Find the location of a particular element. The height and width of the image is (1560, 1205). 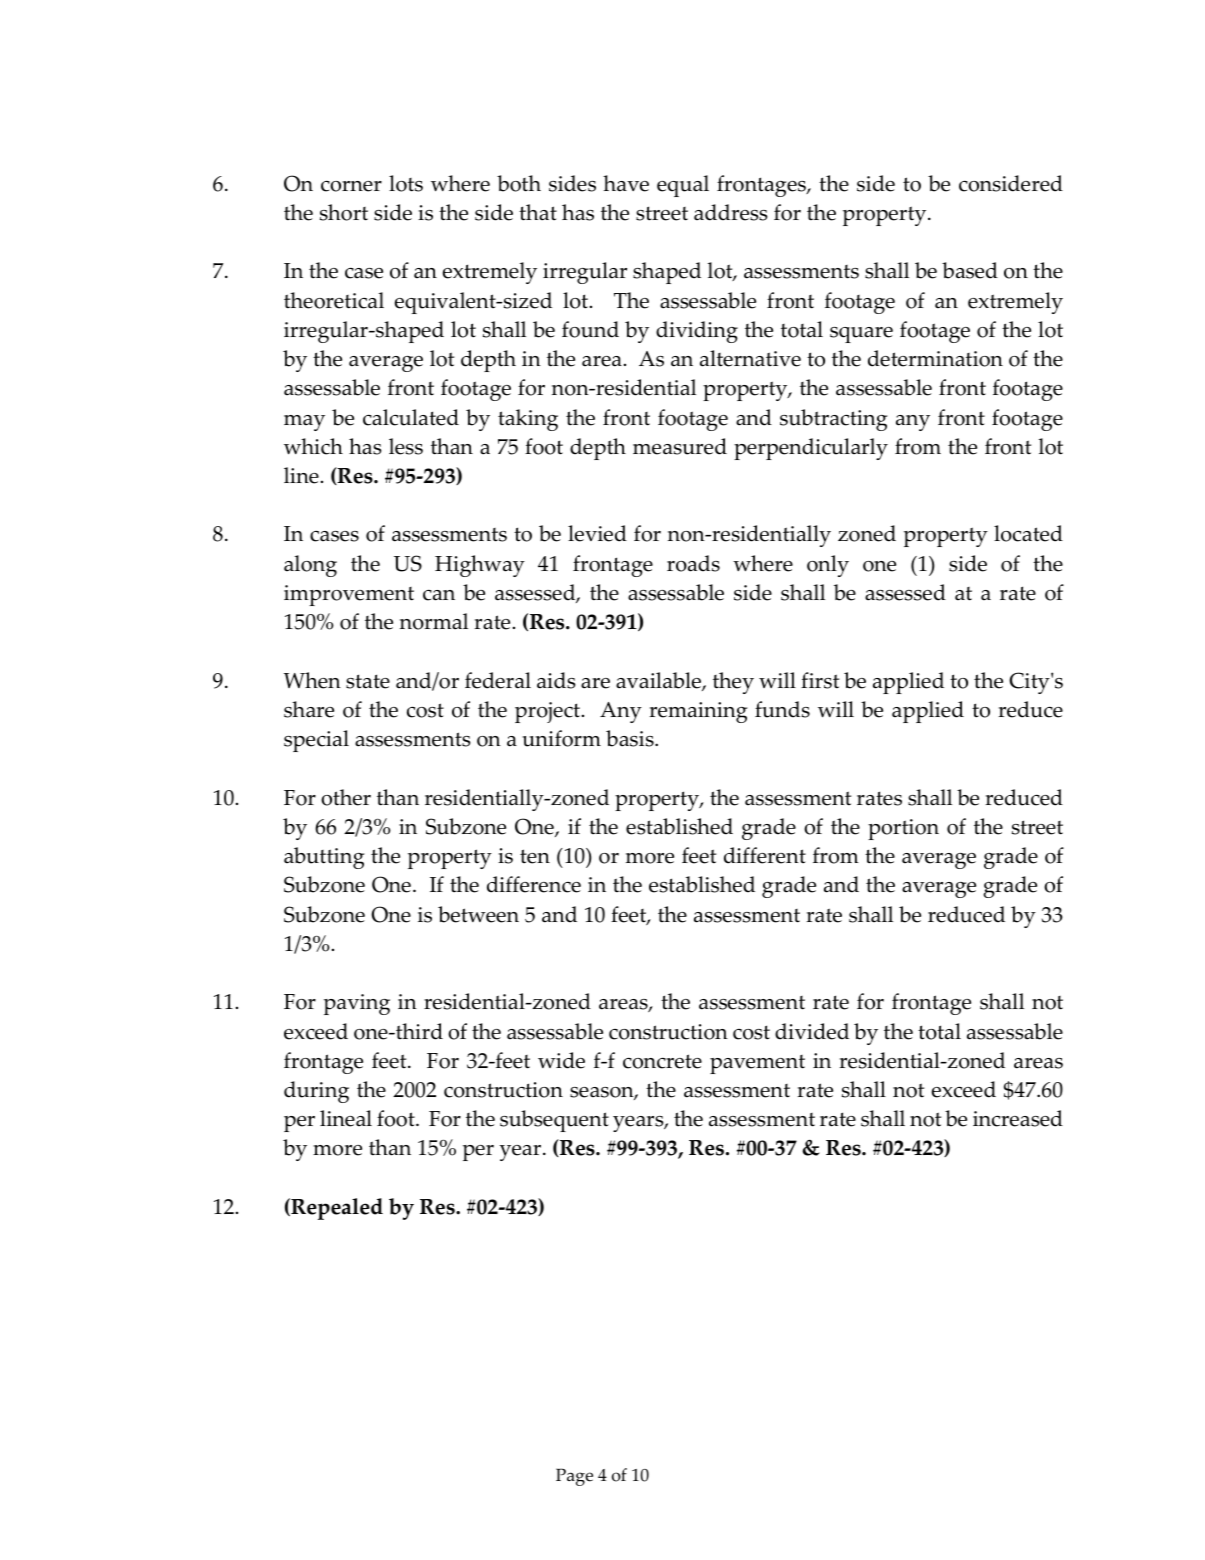

based is located at coordinates (970, 270).
